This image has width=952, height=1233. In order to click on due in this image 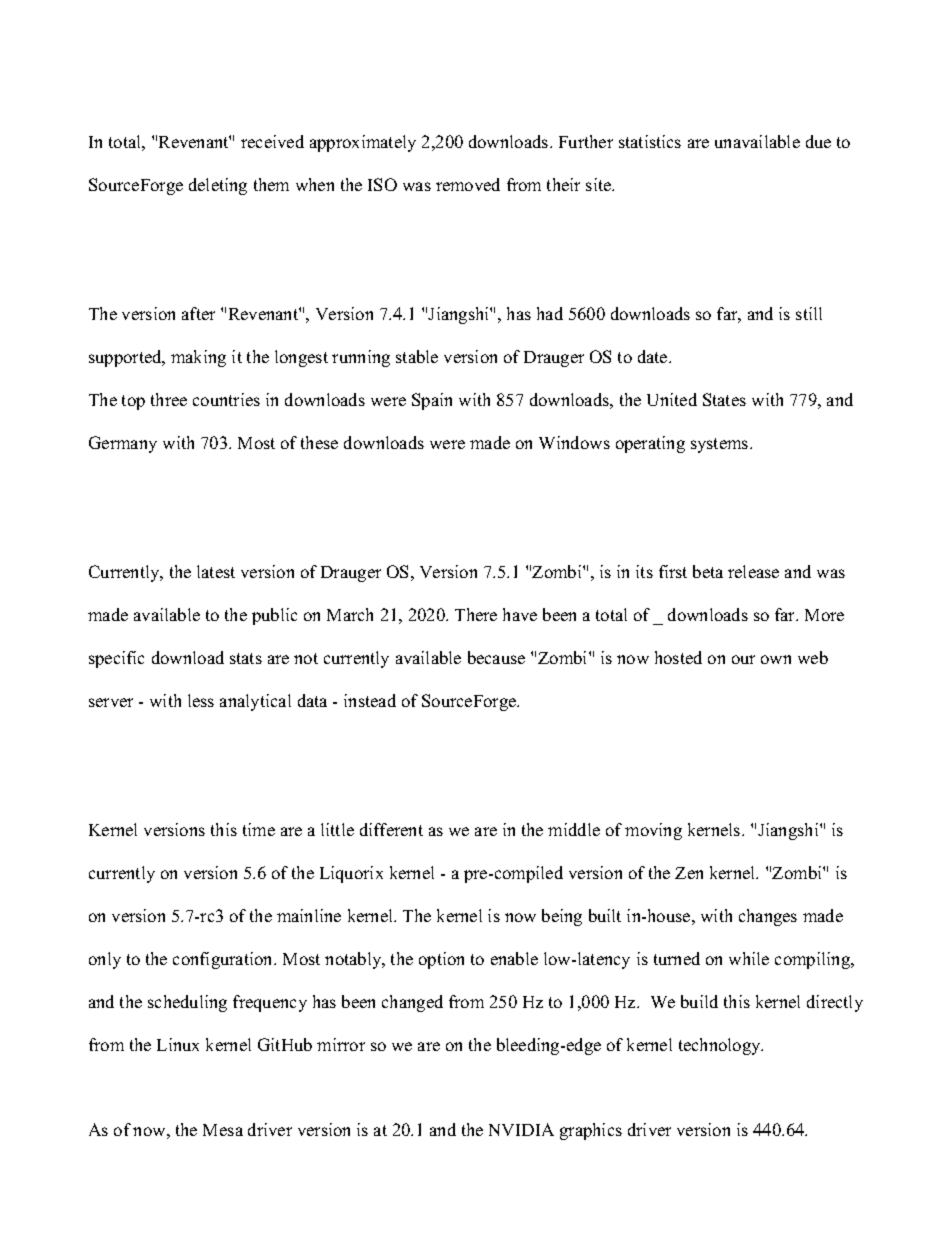, I will do `click(818, 141)`.
